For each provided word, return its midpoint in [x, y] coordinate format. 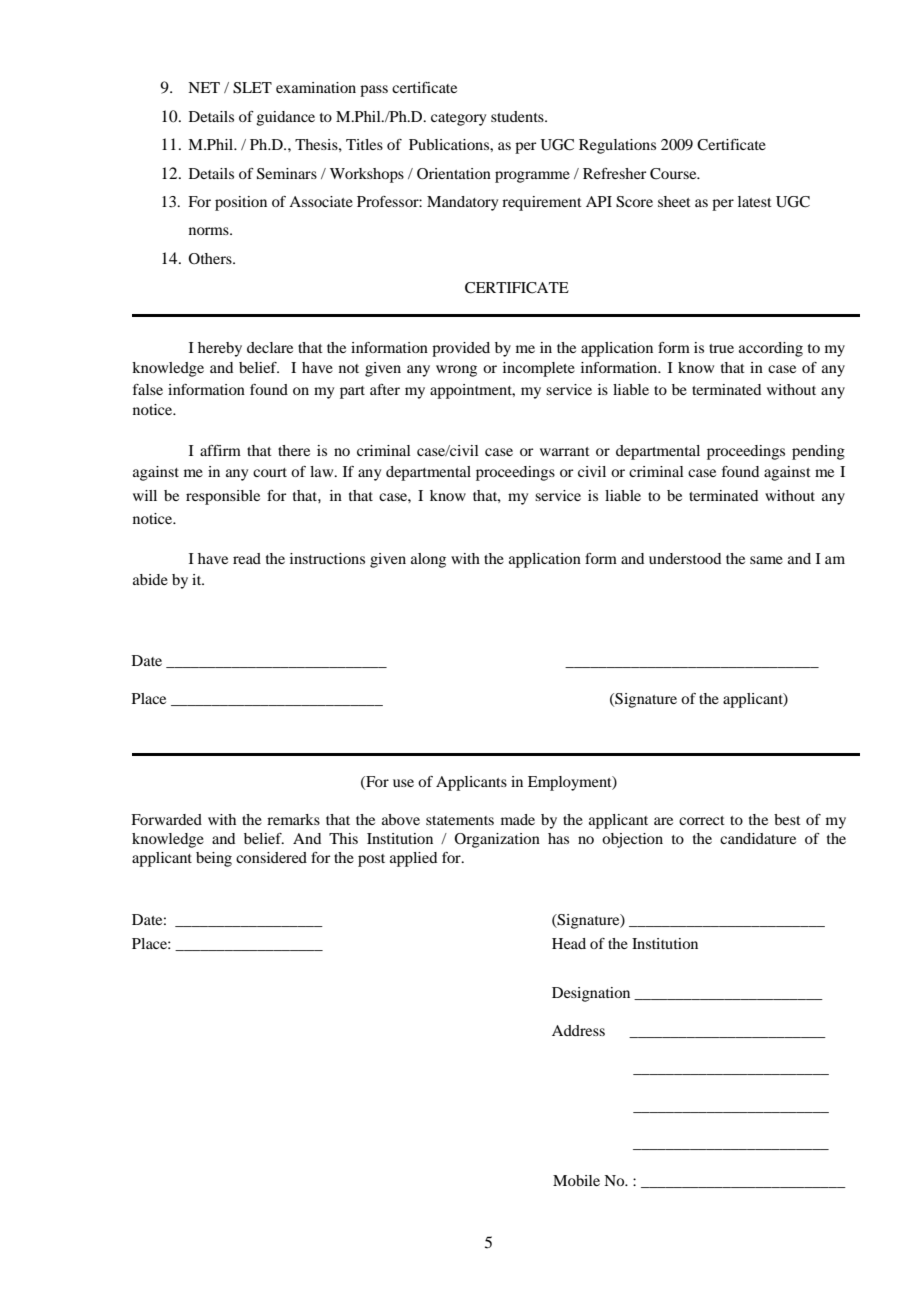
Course [674, 174]
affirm [220, 450]
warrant [565, 451]
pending [818, 452]
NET [204, 87]
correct [702, 820]
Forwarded [166, 819]
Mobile [576, 1180]
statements [460, 820]
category [458, 119]
